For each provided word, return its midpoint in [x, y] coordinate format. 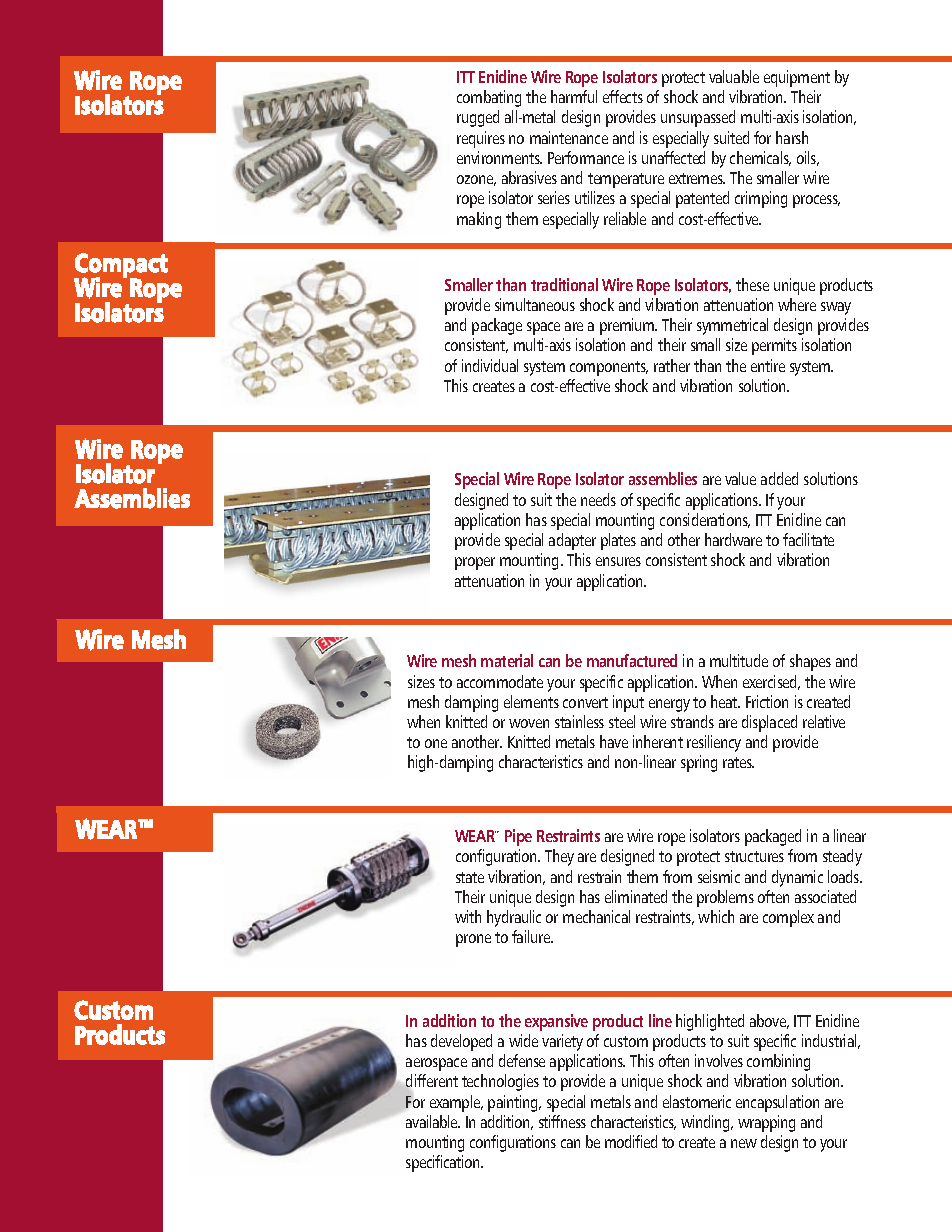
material [507, 660]
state [470, 877]
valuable [734, 76]
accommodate [500, 681]
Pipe [518, 837]
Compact [121, 266]
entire [768, 365]
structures [754, 856]
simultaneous [535, 304]
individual [490, 365]
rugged [478, 118]
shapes [810, 662]
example [456, 1103]
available [433, 1121]
